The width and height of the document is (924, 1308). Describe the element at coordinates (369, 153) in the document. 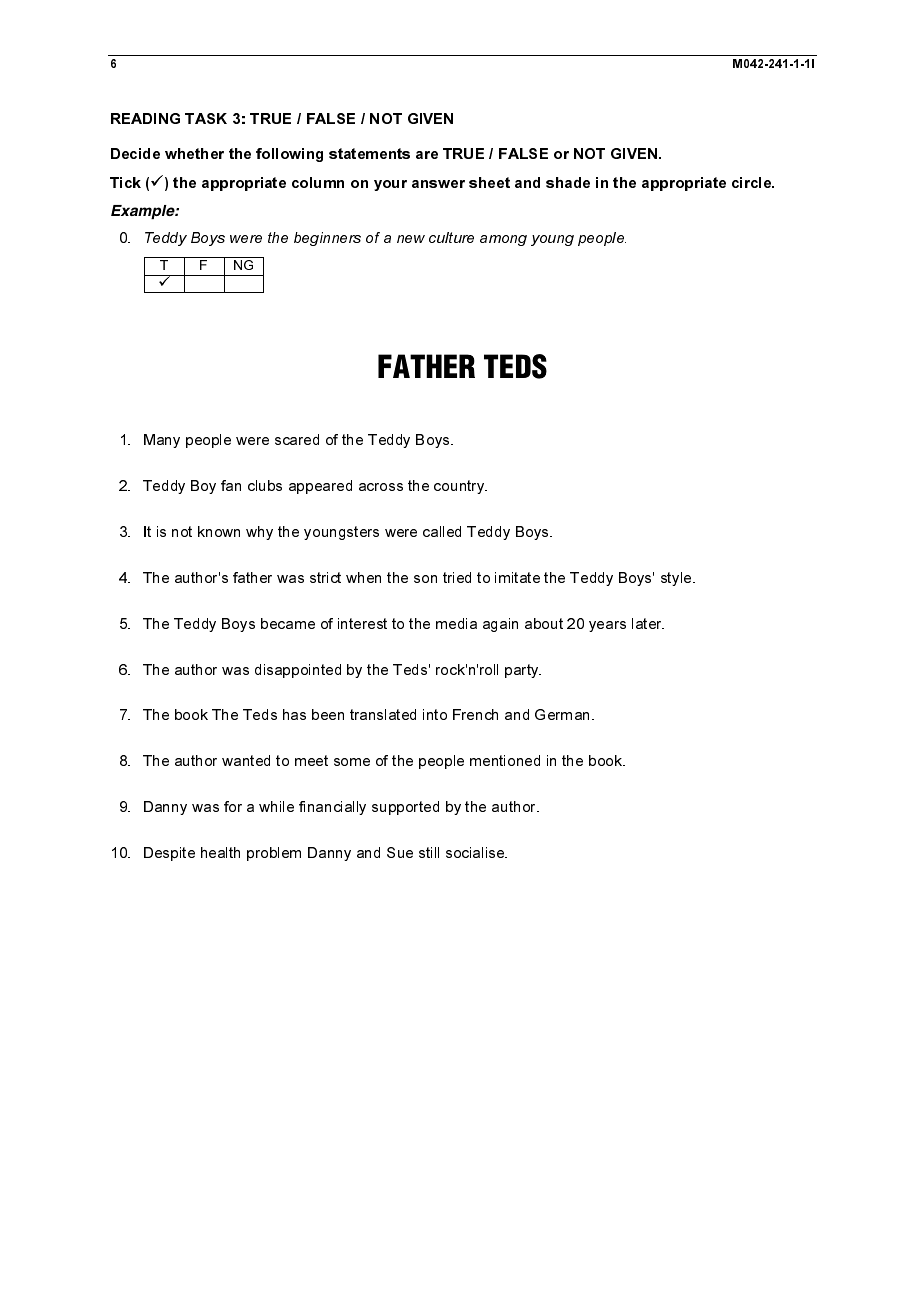

I see `statements` at that location.
